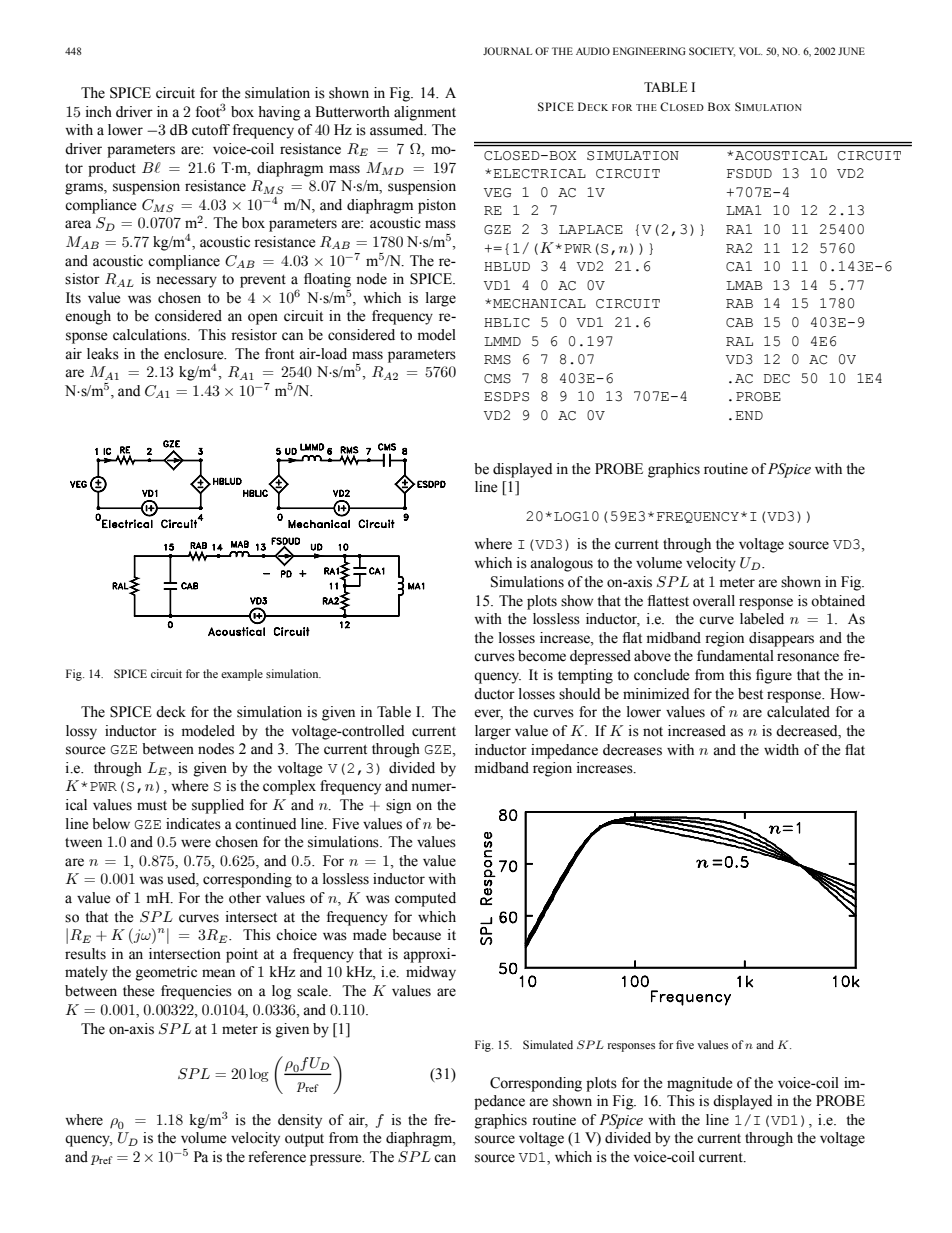 The image size is (952, 1233). What do you see at coordinates (699, 1084) in the page?
I see `magnitude` at bounding box center [699, 1084].
